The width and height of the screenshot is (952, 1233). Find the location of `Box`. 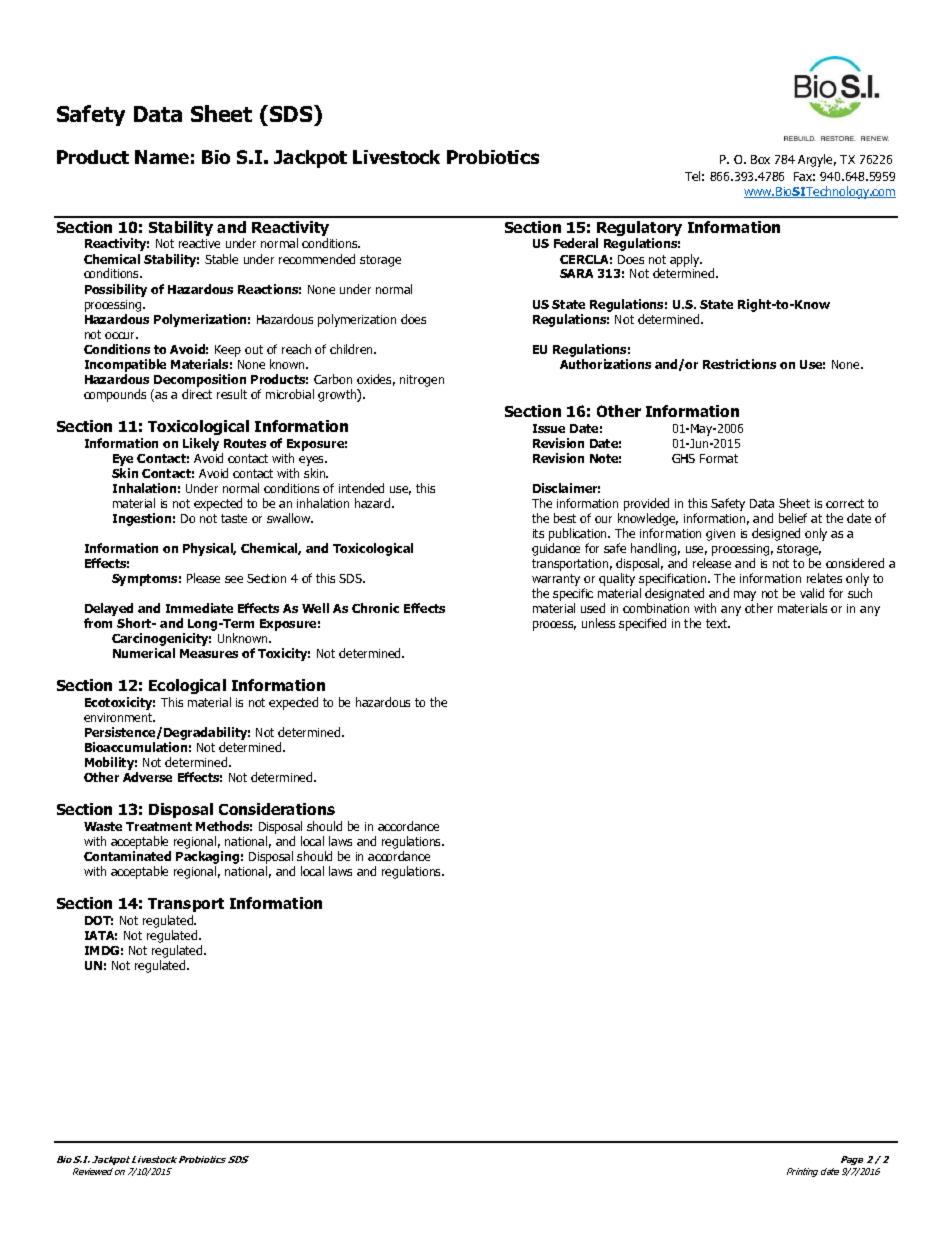

Box is located at coordinates (760, 159).
